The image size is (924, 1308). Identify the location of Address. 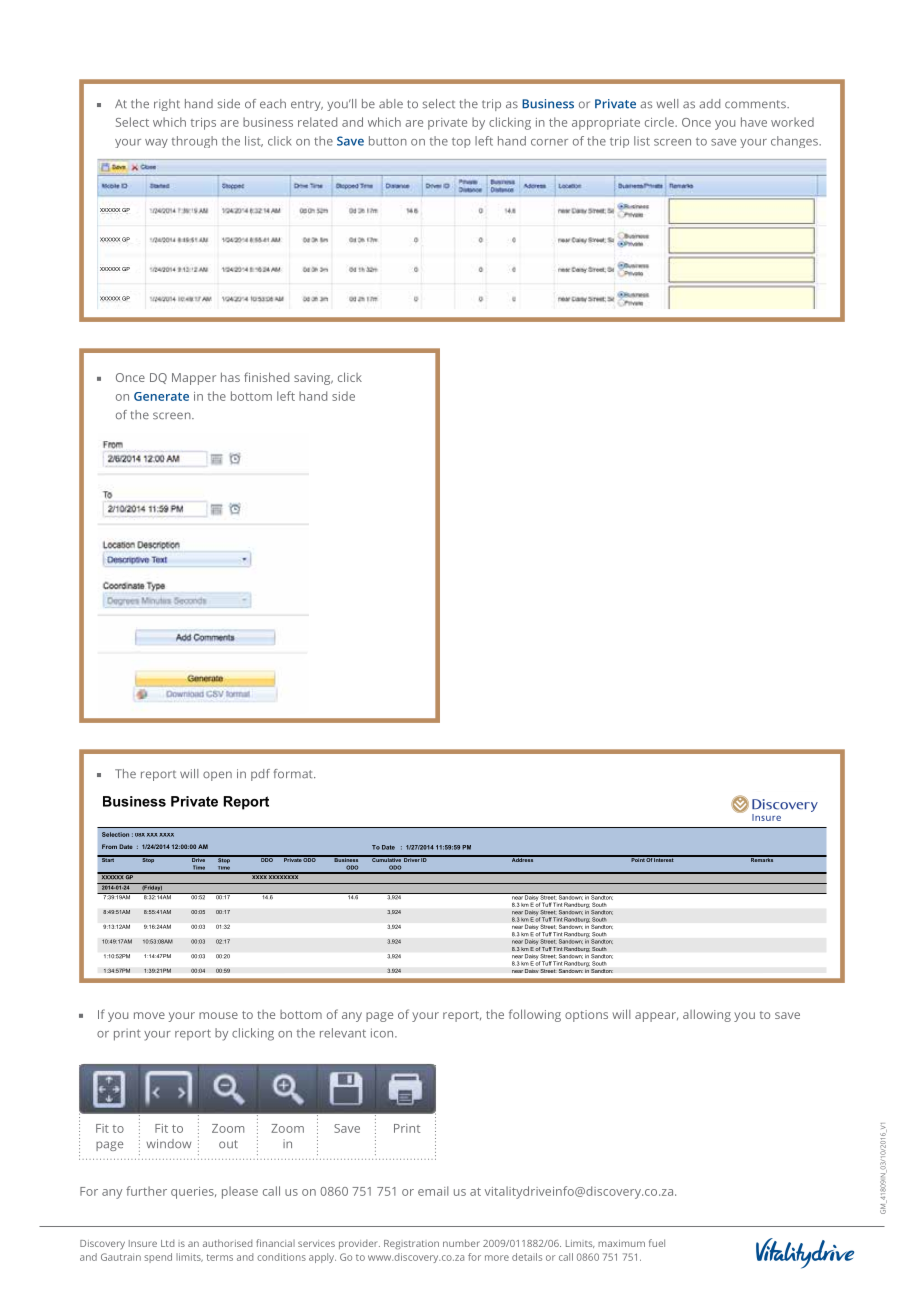
(522, 859).
